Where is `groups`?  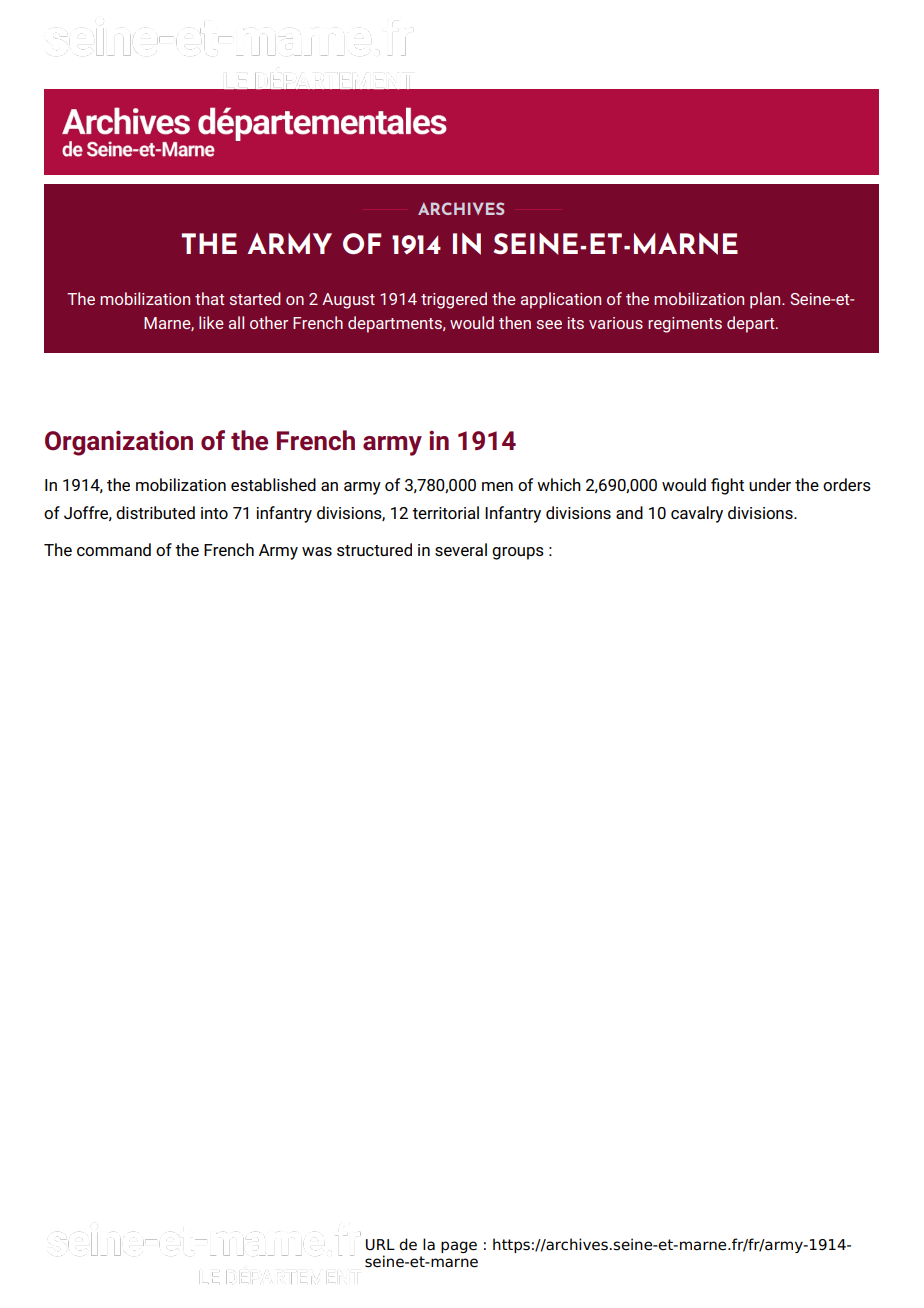 groups is located at coordinates (518, 553).
